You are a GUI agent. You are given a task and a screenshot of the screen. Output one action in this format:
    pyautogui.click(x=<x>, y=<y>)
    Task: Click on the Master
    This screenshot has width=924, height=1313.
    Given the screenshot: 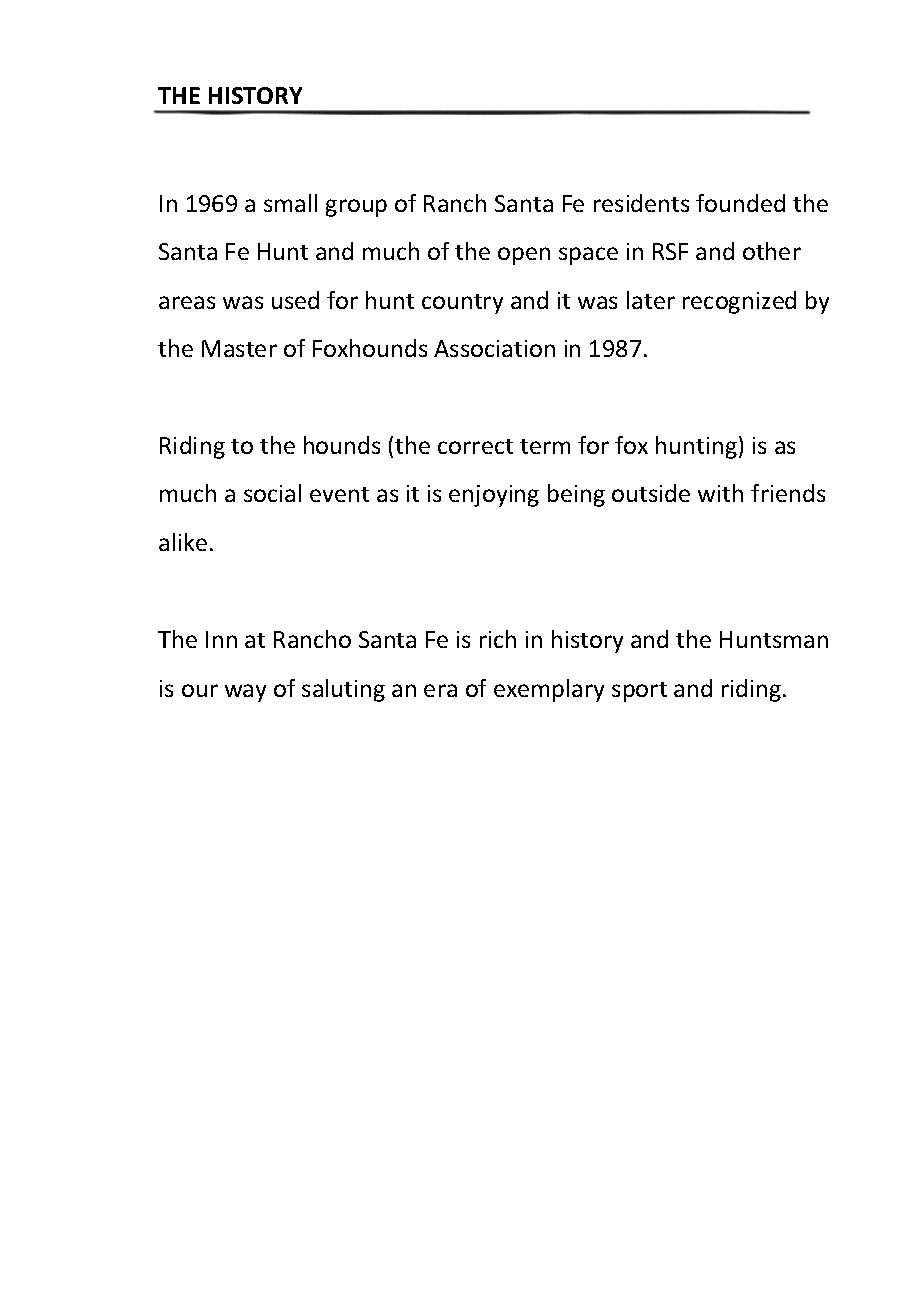 What is the action you would take?
    pyautogui.click(x=239, y=348)
